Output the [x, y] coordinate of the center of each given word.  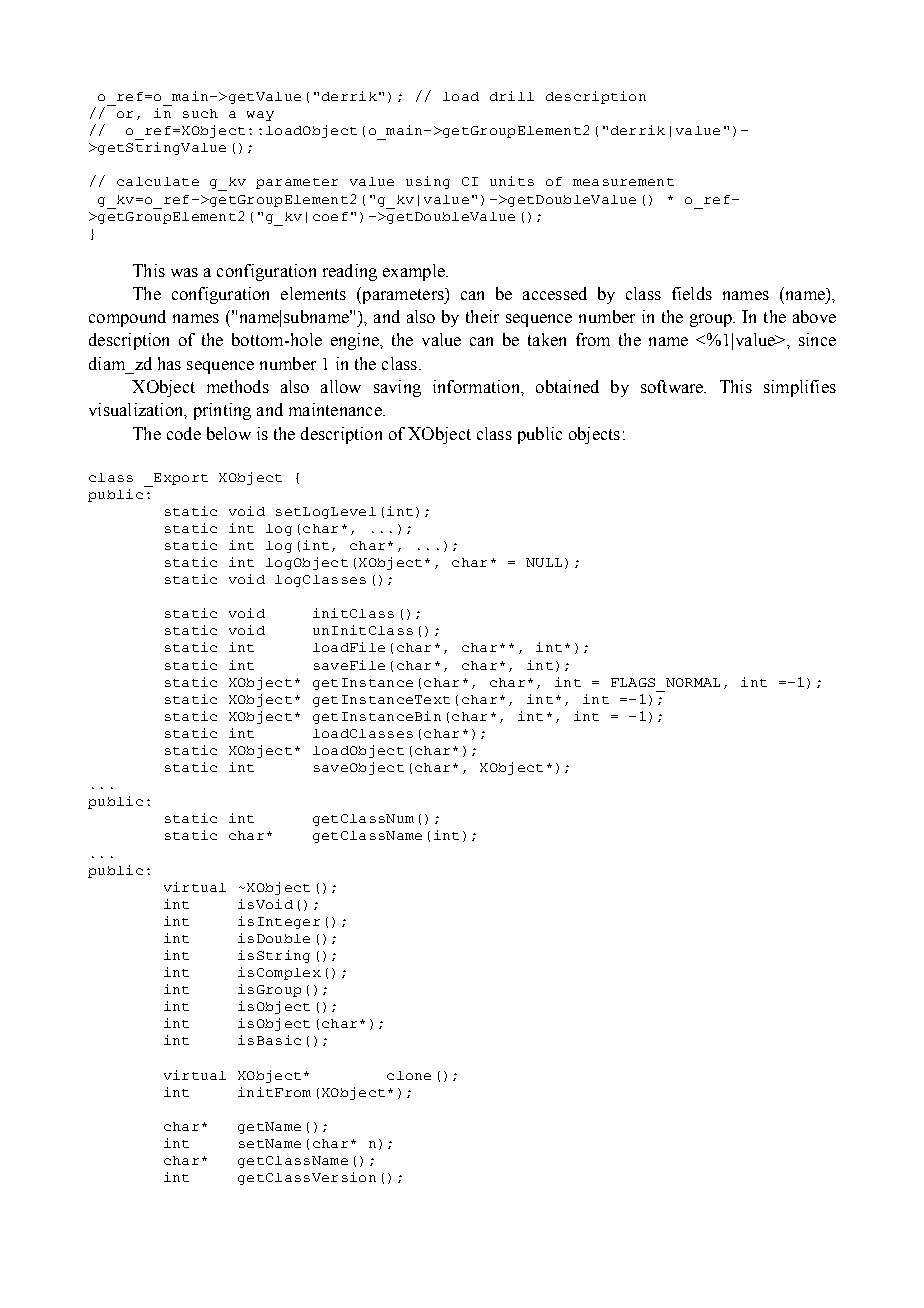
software [673, 386]
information [477, 386]
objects [594, 435]
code [184, 433]
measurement [623, 182]
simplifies [800, 388]
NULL [544, 562]
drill [512, 96]
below [229, 433]
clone [409, 1075]
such [200, 113]
